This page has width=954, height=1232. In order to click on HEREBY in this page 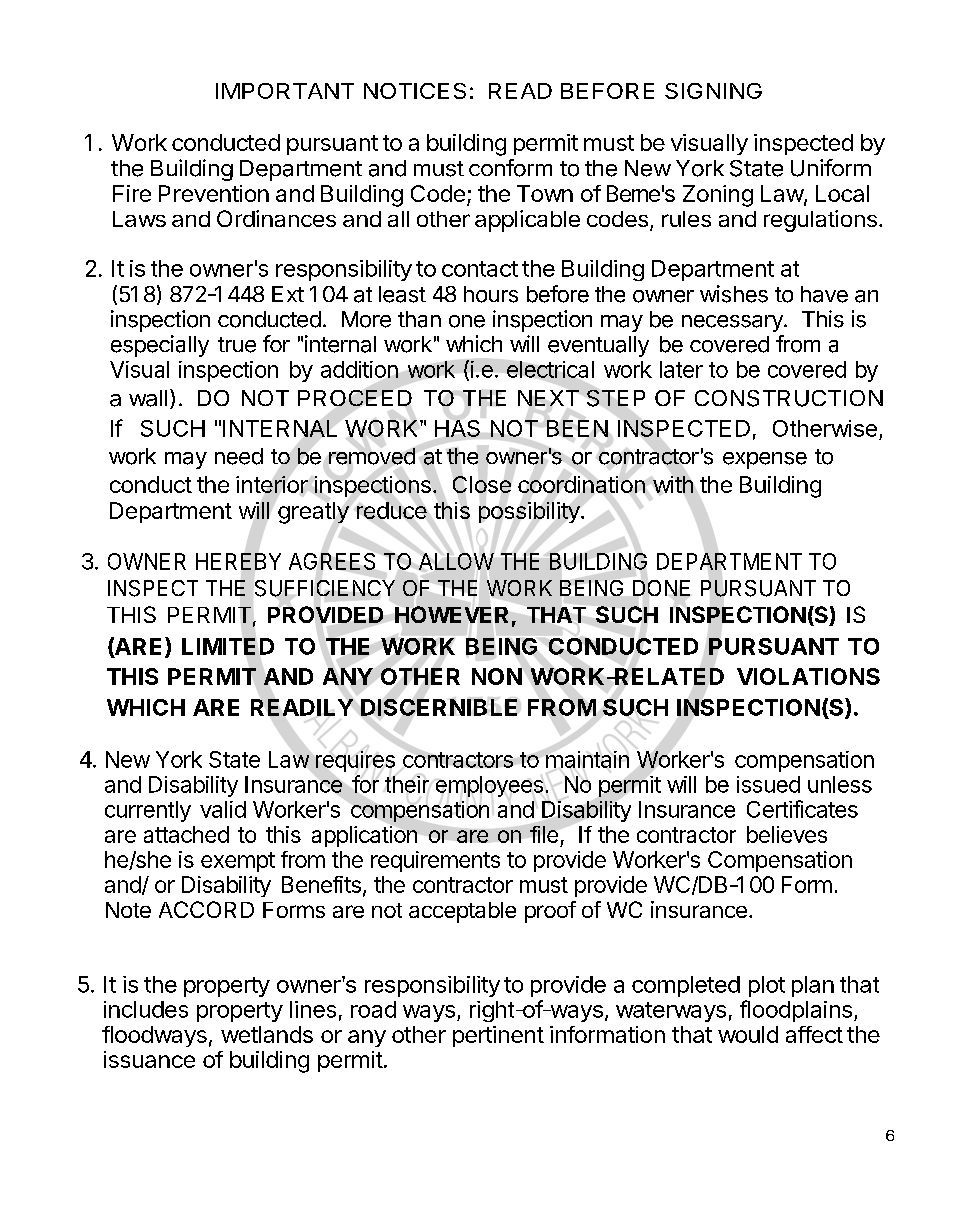, I will do `click(238, 561)`.
